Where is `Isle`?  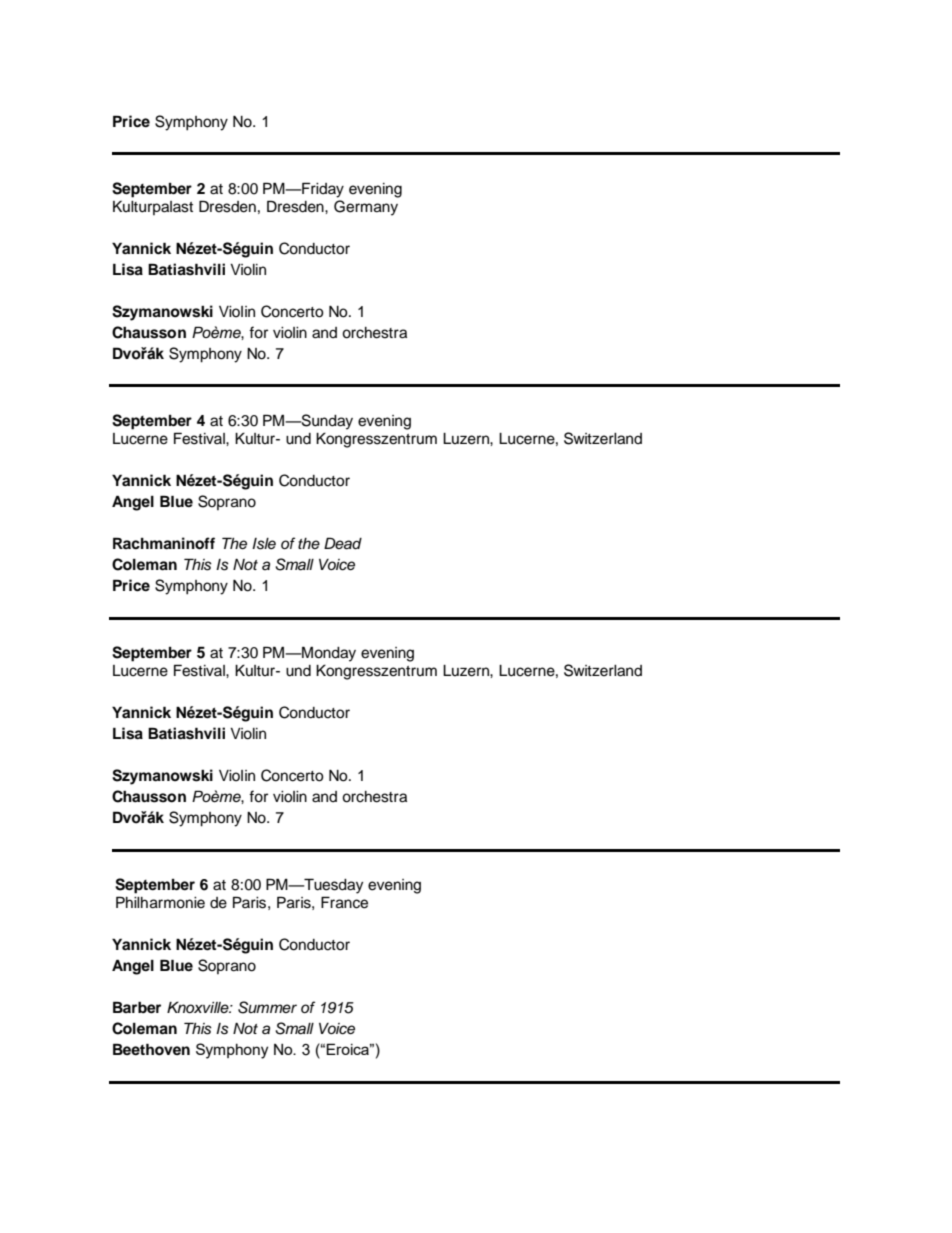
Isle is located at coordinates (264, 544).
